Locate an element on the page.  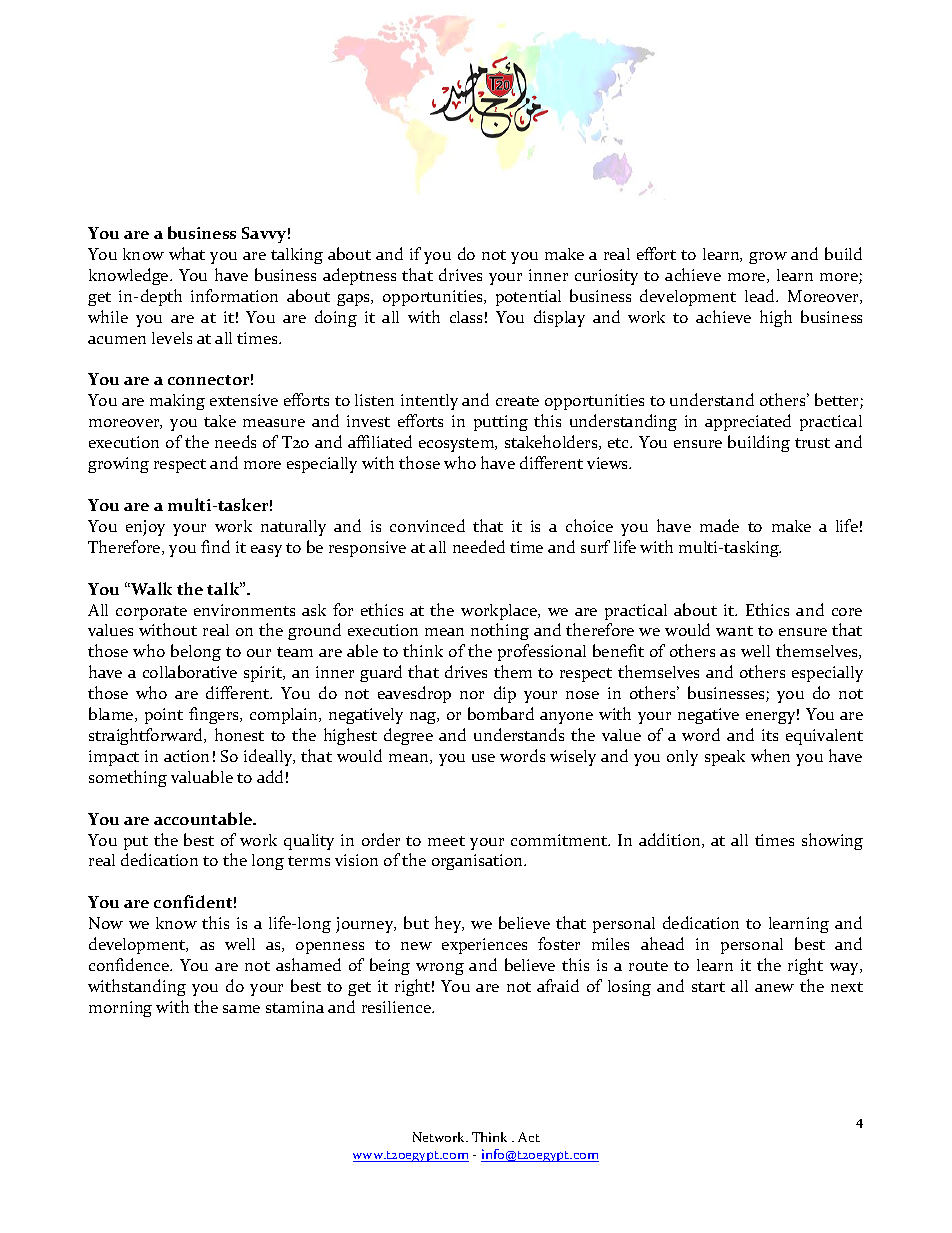
something is located at coordinates (128, 778).
